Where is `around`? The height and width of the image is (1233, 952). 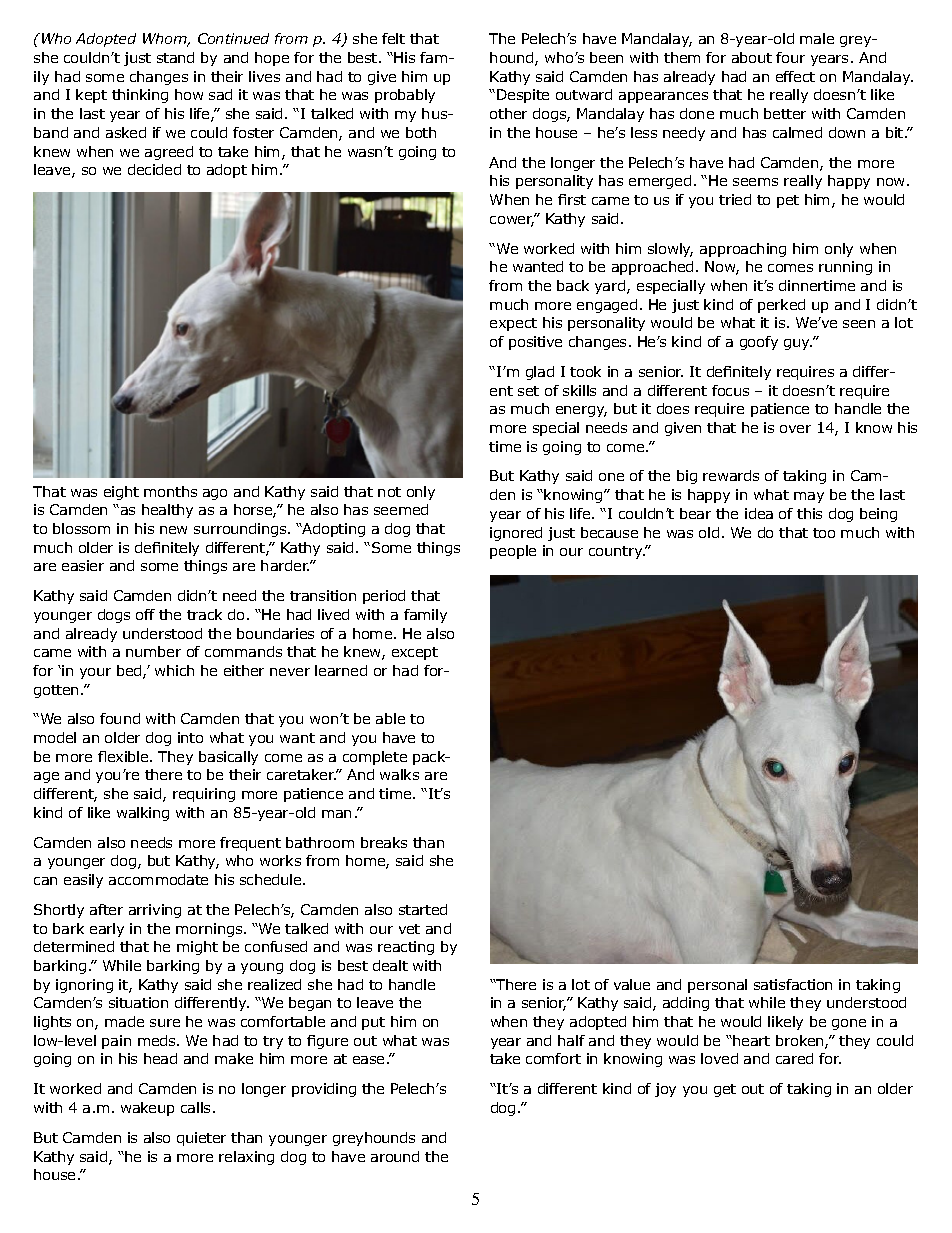
around is located at coordinates (395, 1156).
